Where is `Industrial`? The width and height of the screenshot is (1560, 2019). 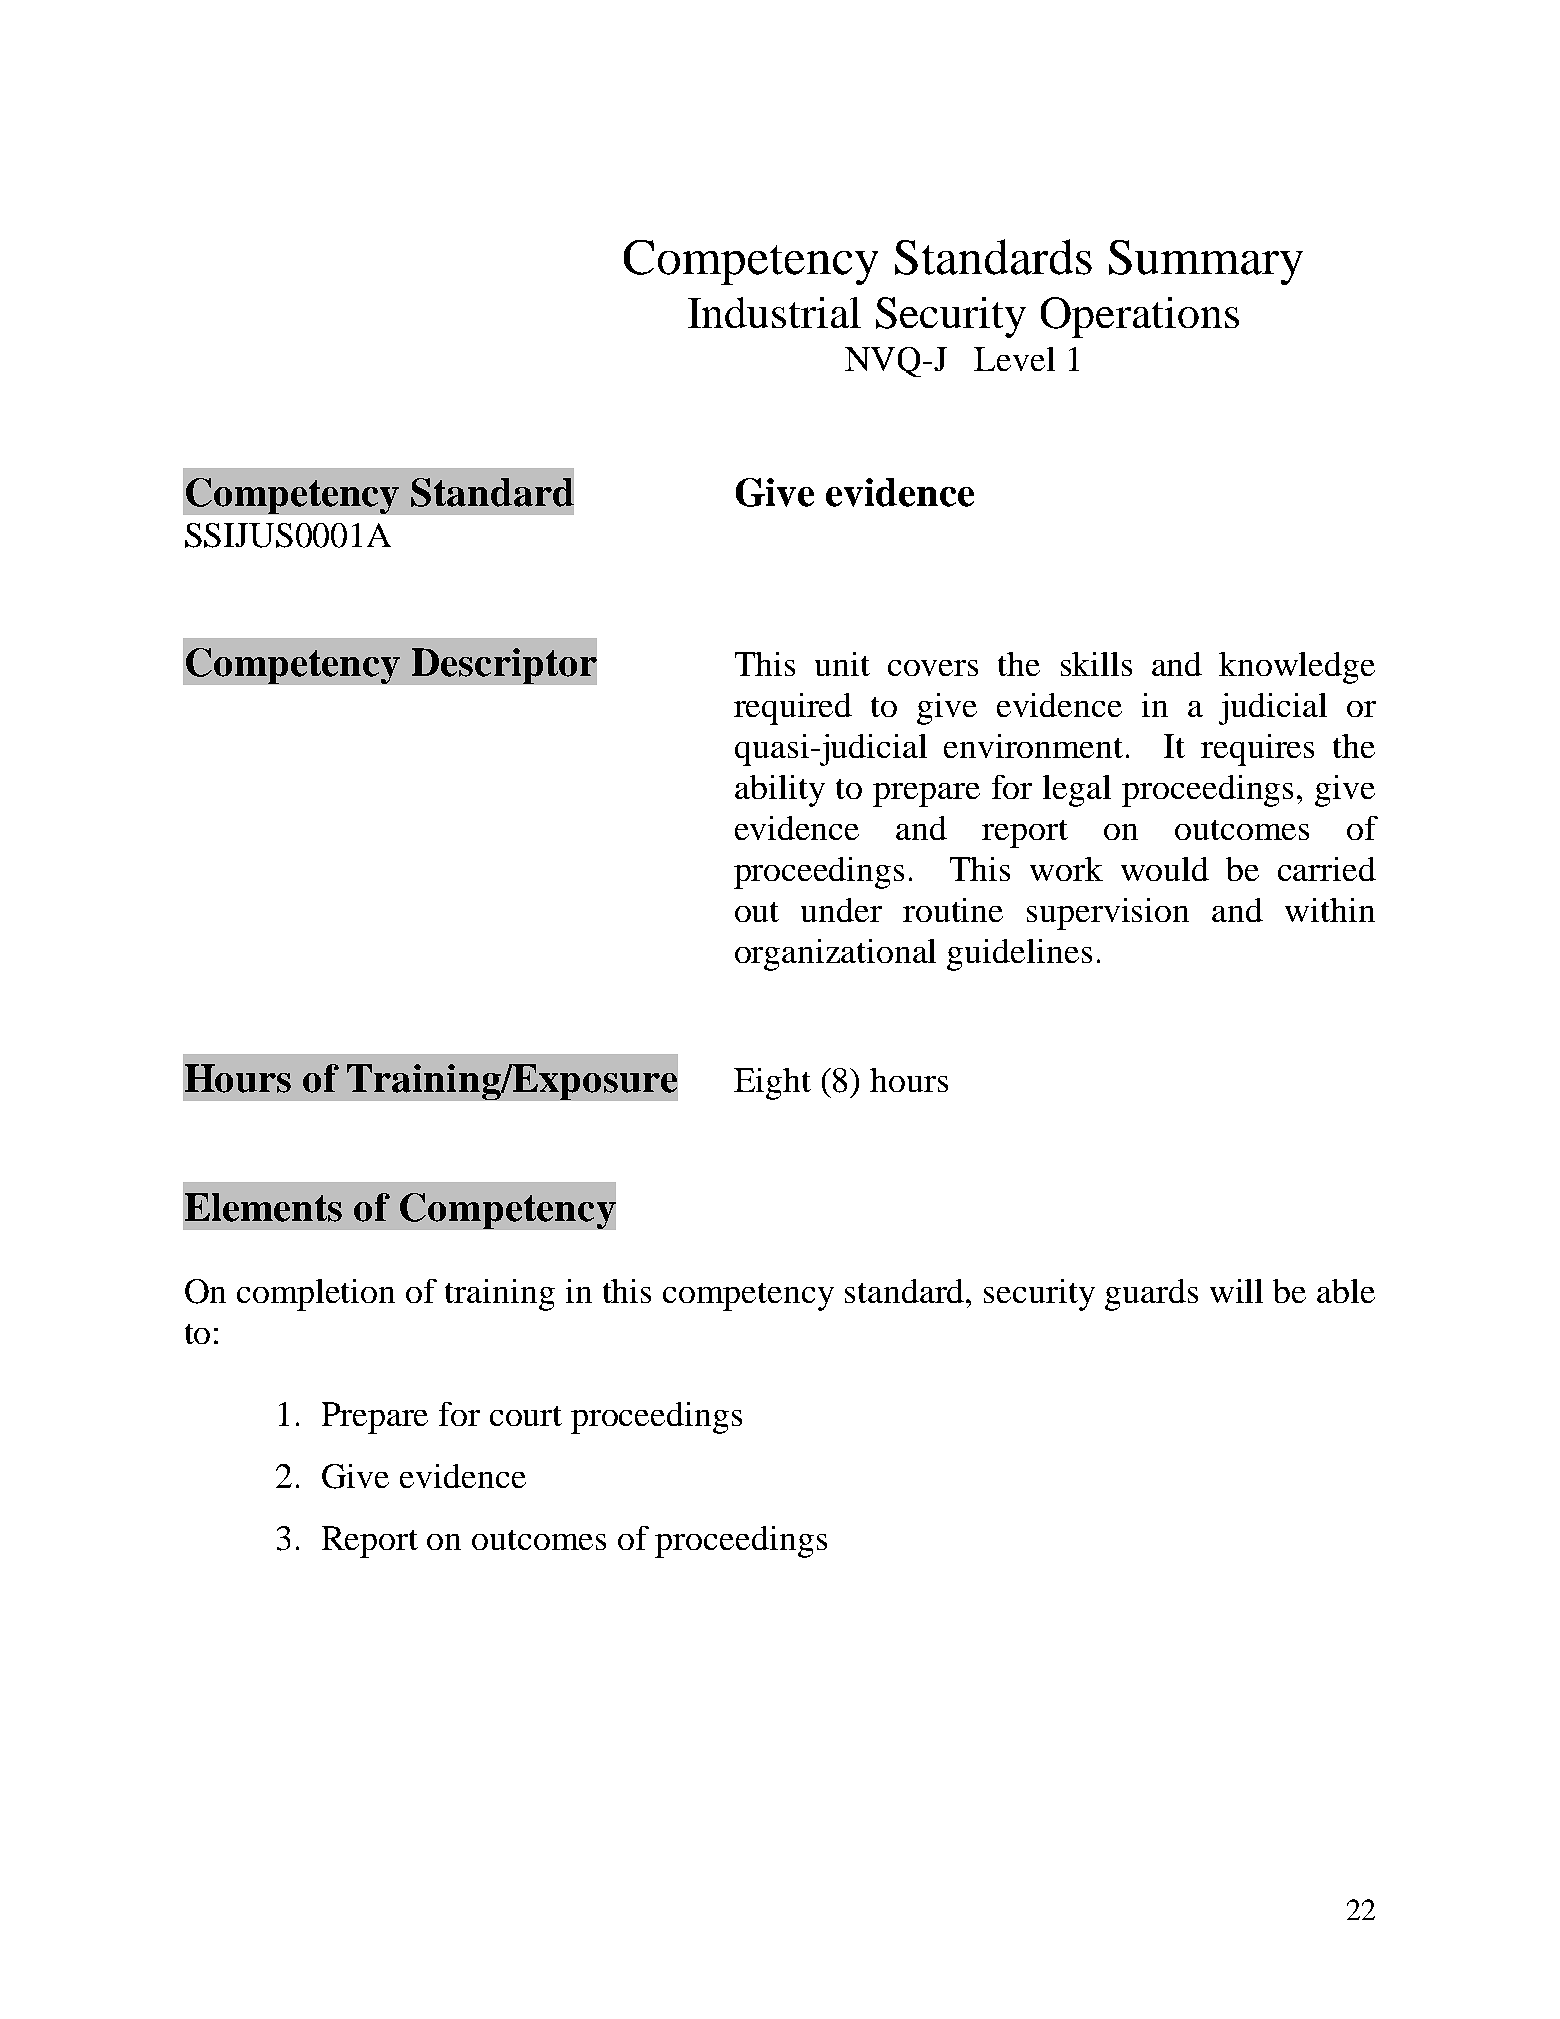
Industrial is located at coordinates (774, 312).
